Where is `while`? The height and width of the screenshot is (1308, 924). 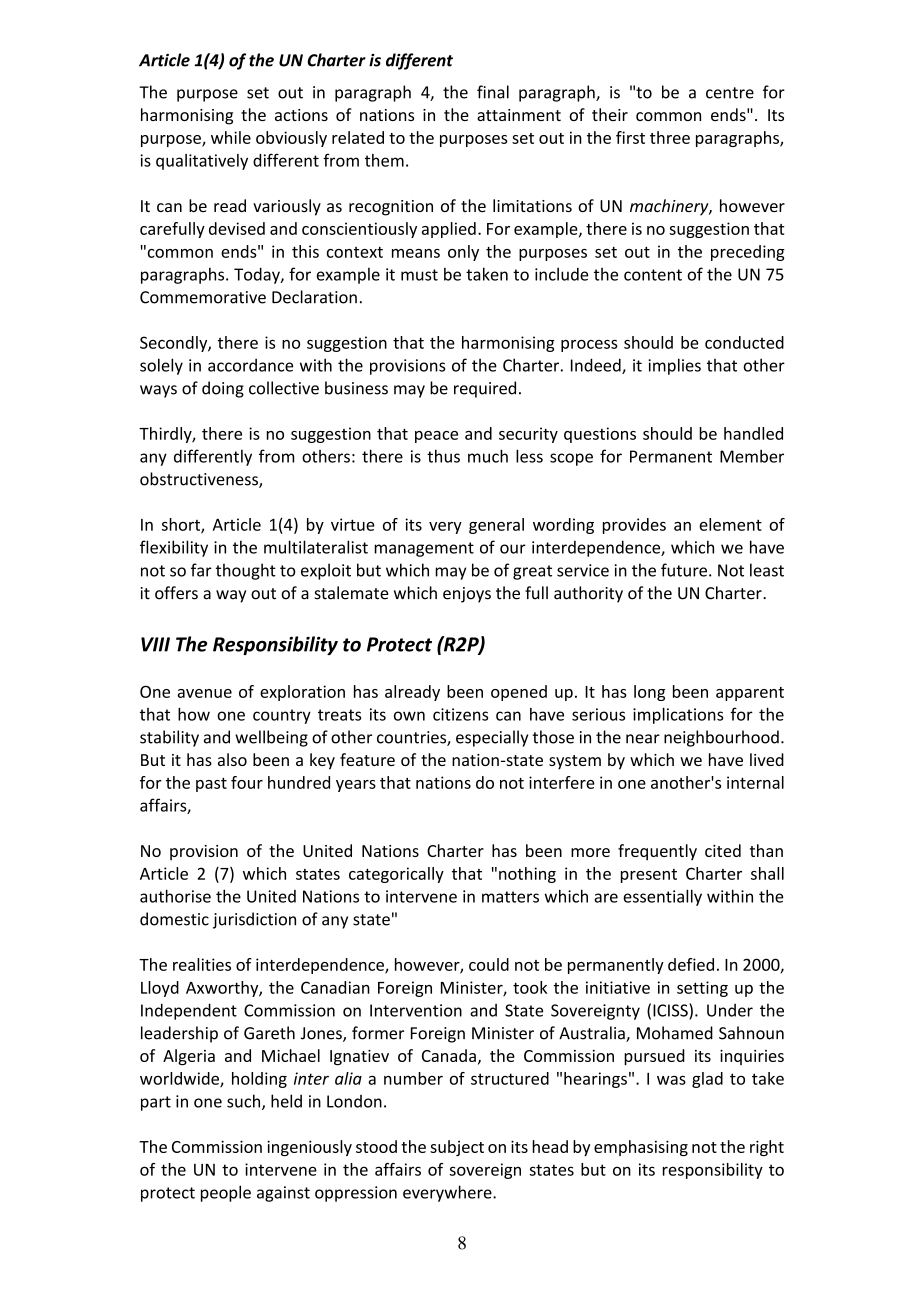
while is located at coordinates (231, 137).
